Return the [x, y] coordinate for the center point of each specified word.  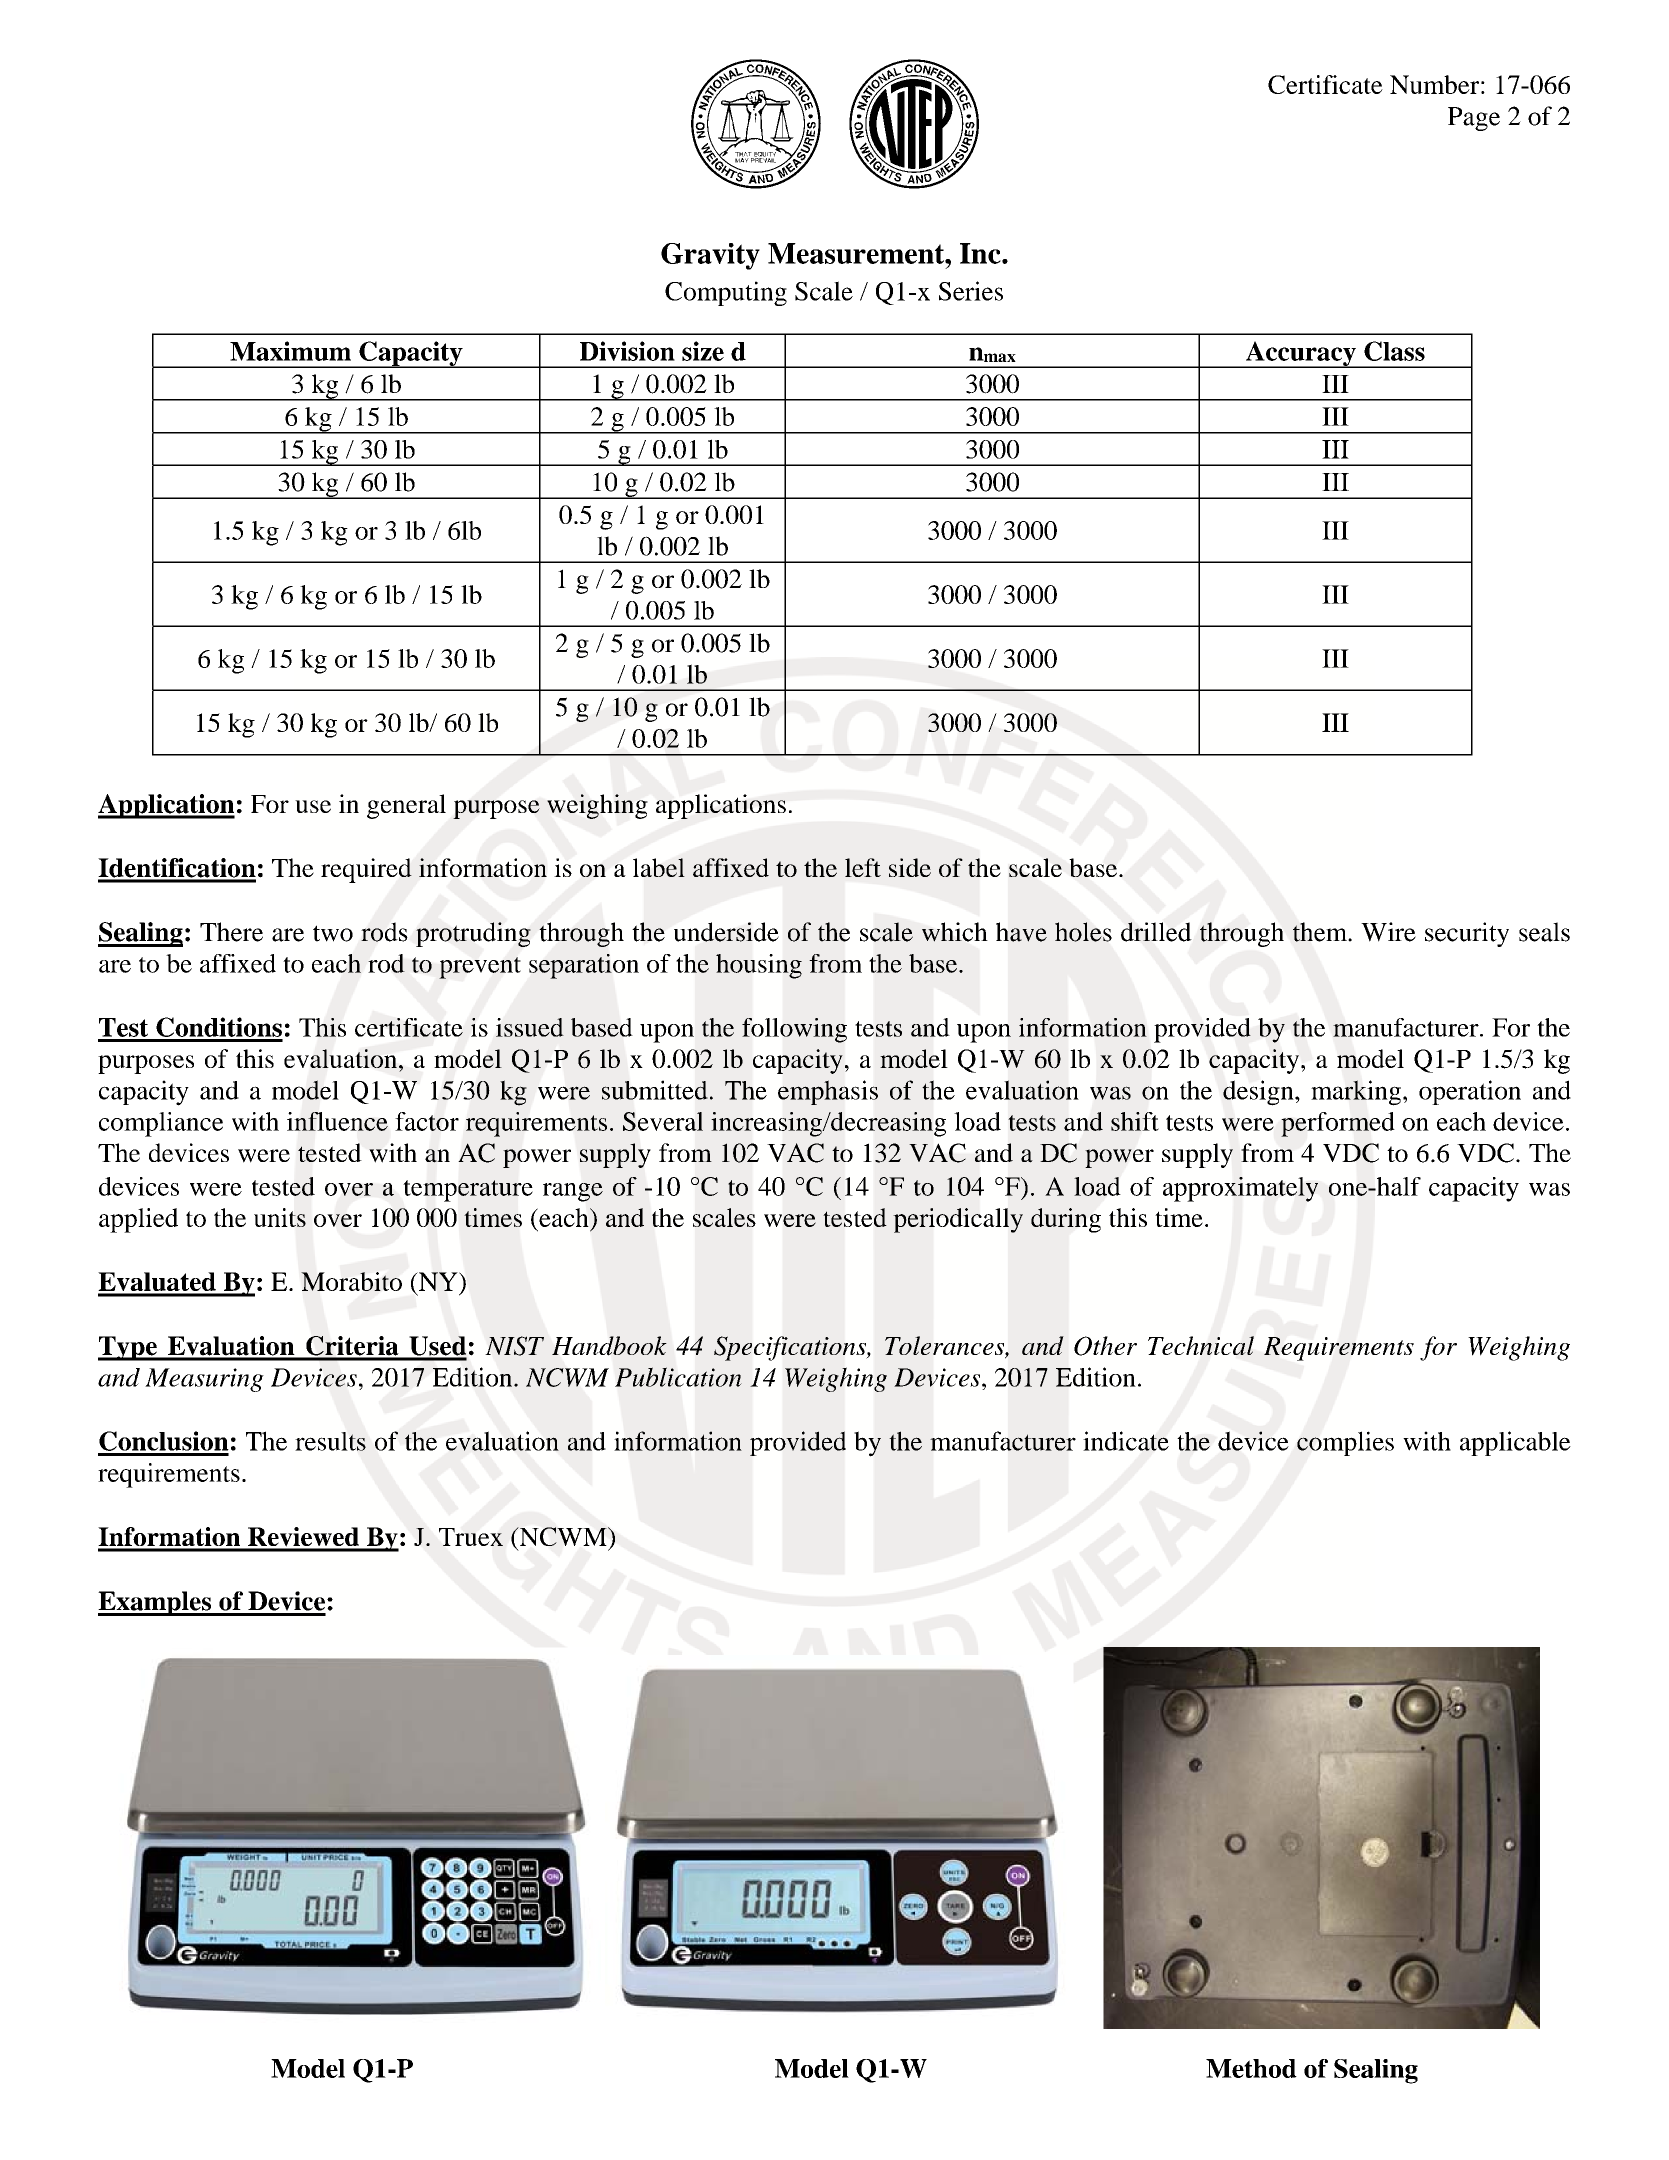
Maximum [290, 351]
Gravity [710, 256]
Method [1251, 2068]
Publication [678, 1377]
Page [1474, 119]
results [330, 1441]
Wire [1388, 932]
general [406, 806]
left [863, 867]
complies [1345, 1443]
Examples [156, 1603]
